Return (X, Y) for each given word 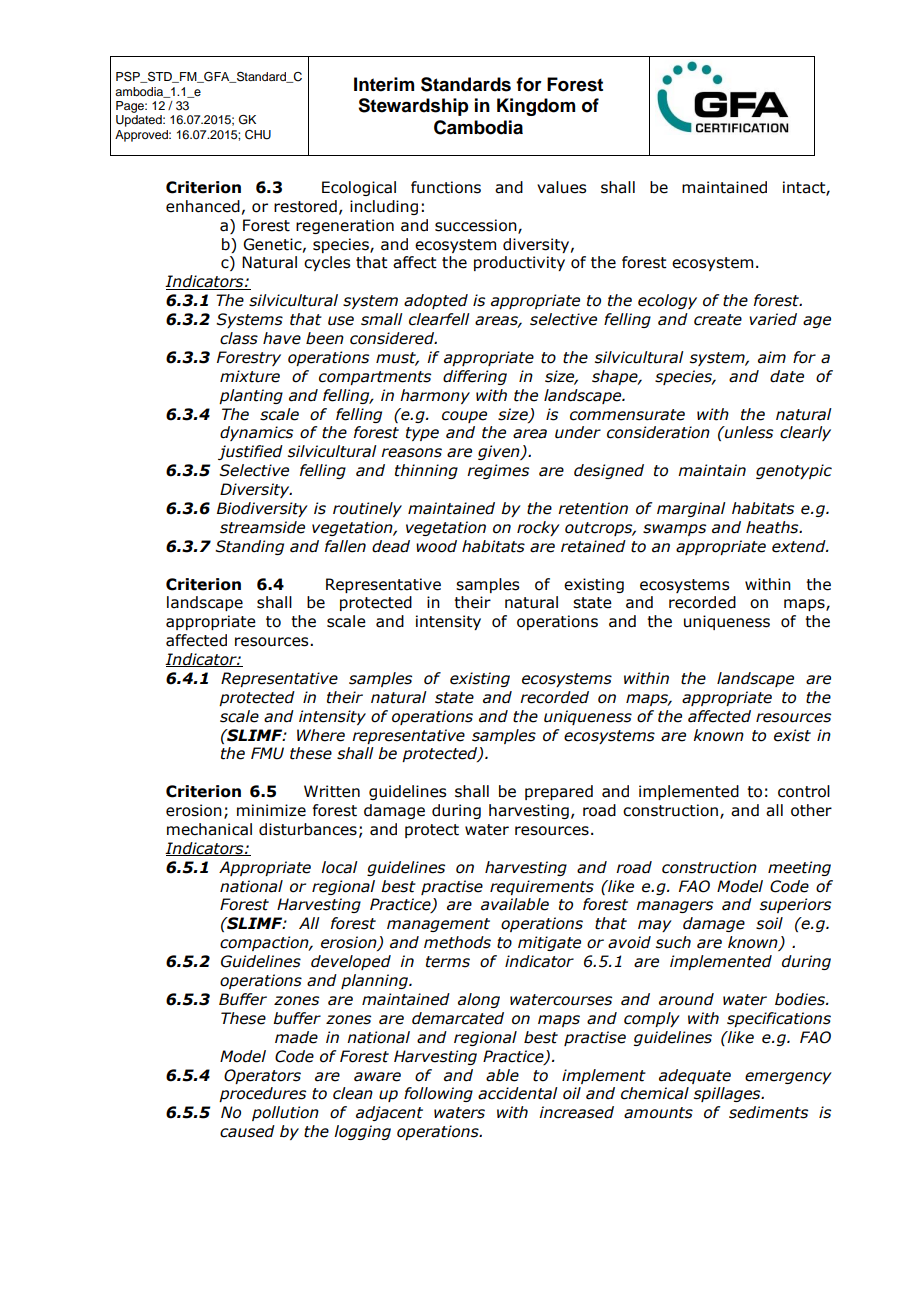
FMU (267, 753)
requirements (542, 887)
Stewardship (413, 107)
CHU (258, 135)
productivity (519, 263)
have (282, 338)
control (804, 791)
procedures (262, 1094)
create (718, 320)
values (561, 187)
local (339, 867)
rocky (538, 528)
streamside (262, 527)
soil (769, 923)
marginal (691, 509)
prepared (559, 792)
